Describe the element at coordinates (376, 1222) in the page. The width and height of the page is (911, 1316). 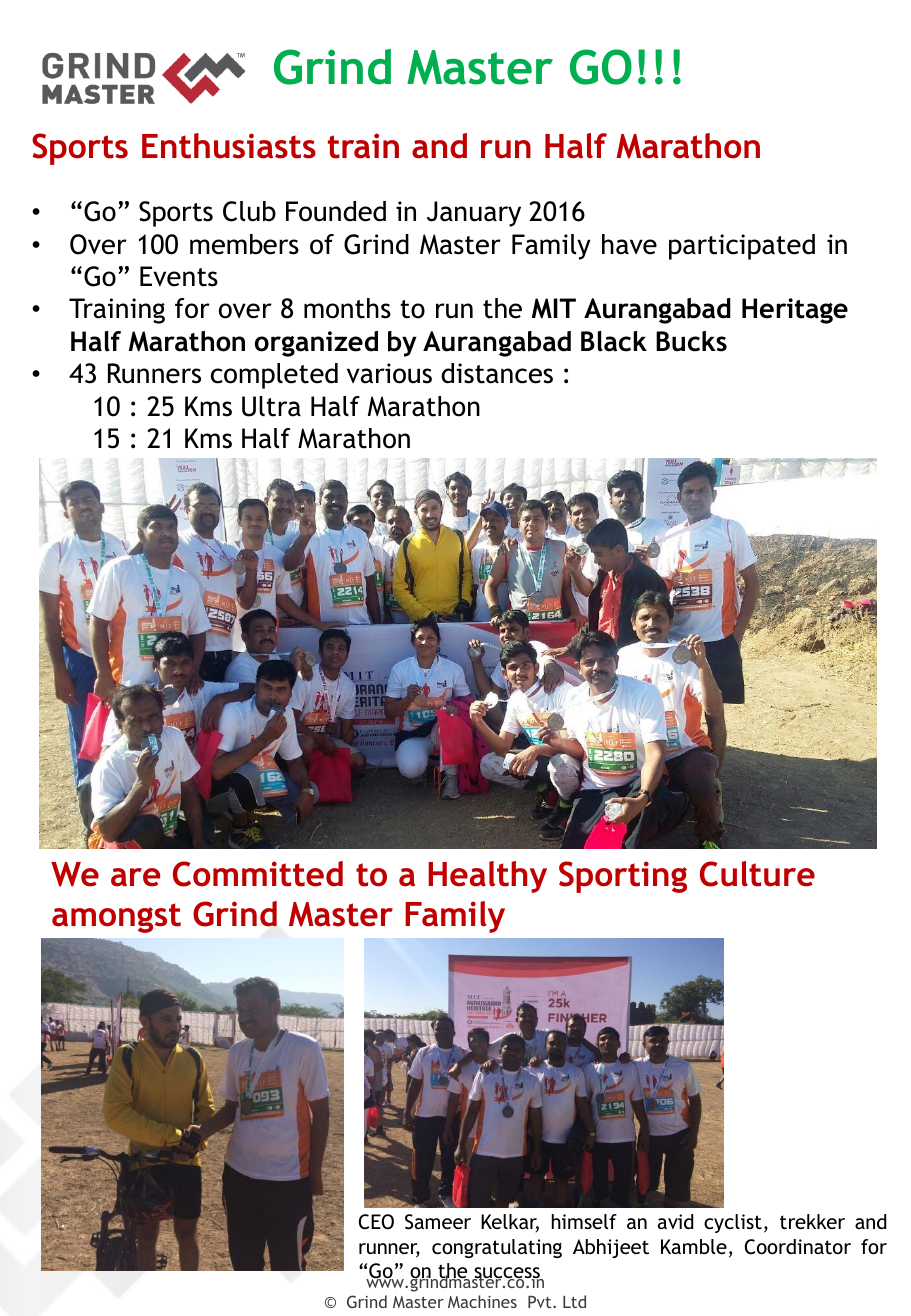
I see `CEO` at that location.
